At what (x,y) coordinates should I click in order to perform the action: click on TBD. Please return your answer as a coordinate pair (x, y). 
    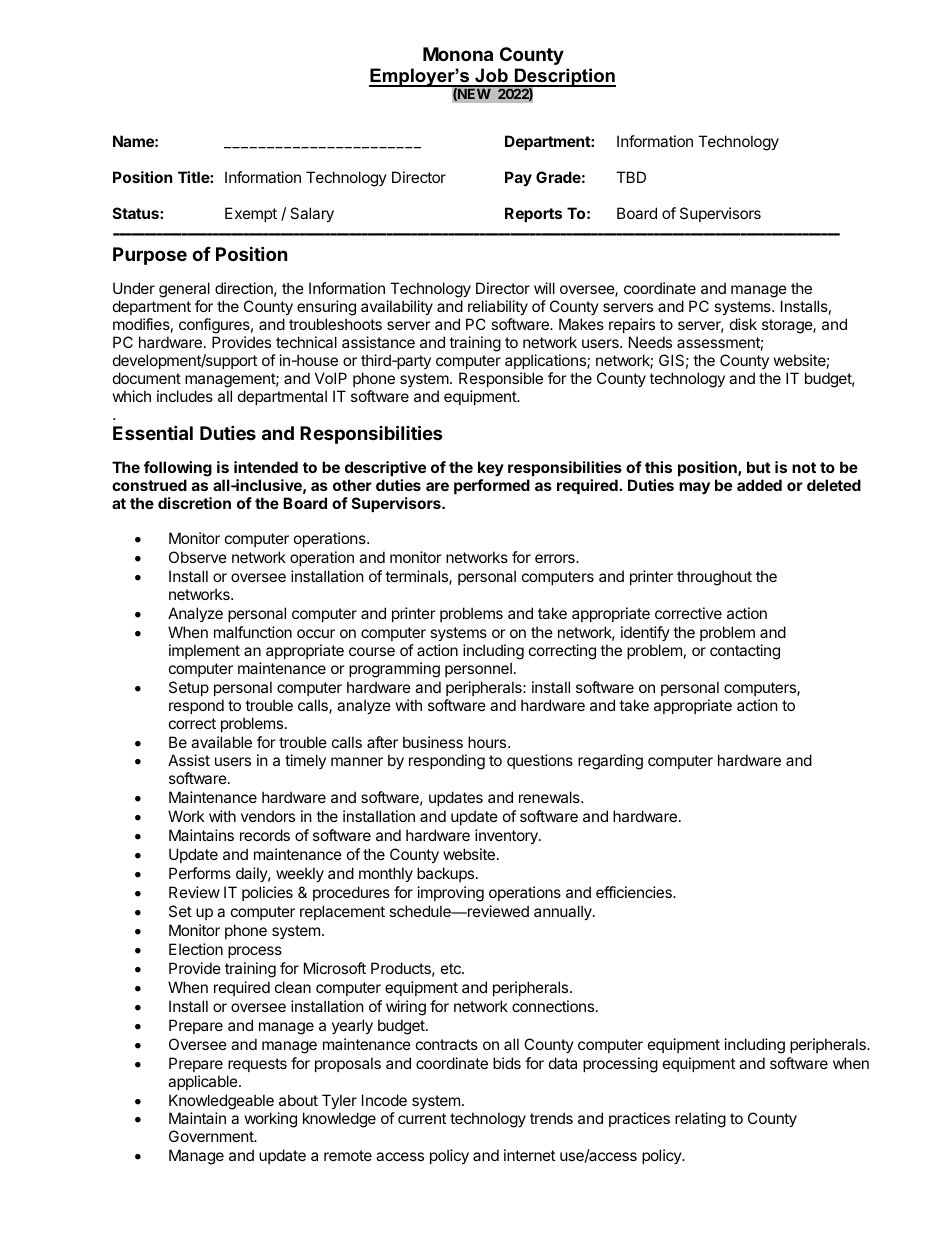
    Looking at the image, I should click on (631, 177).
